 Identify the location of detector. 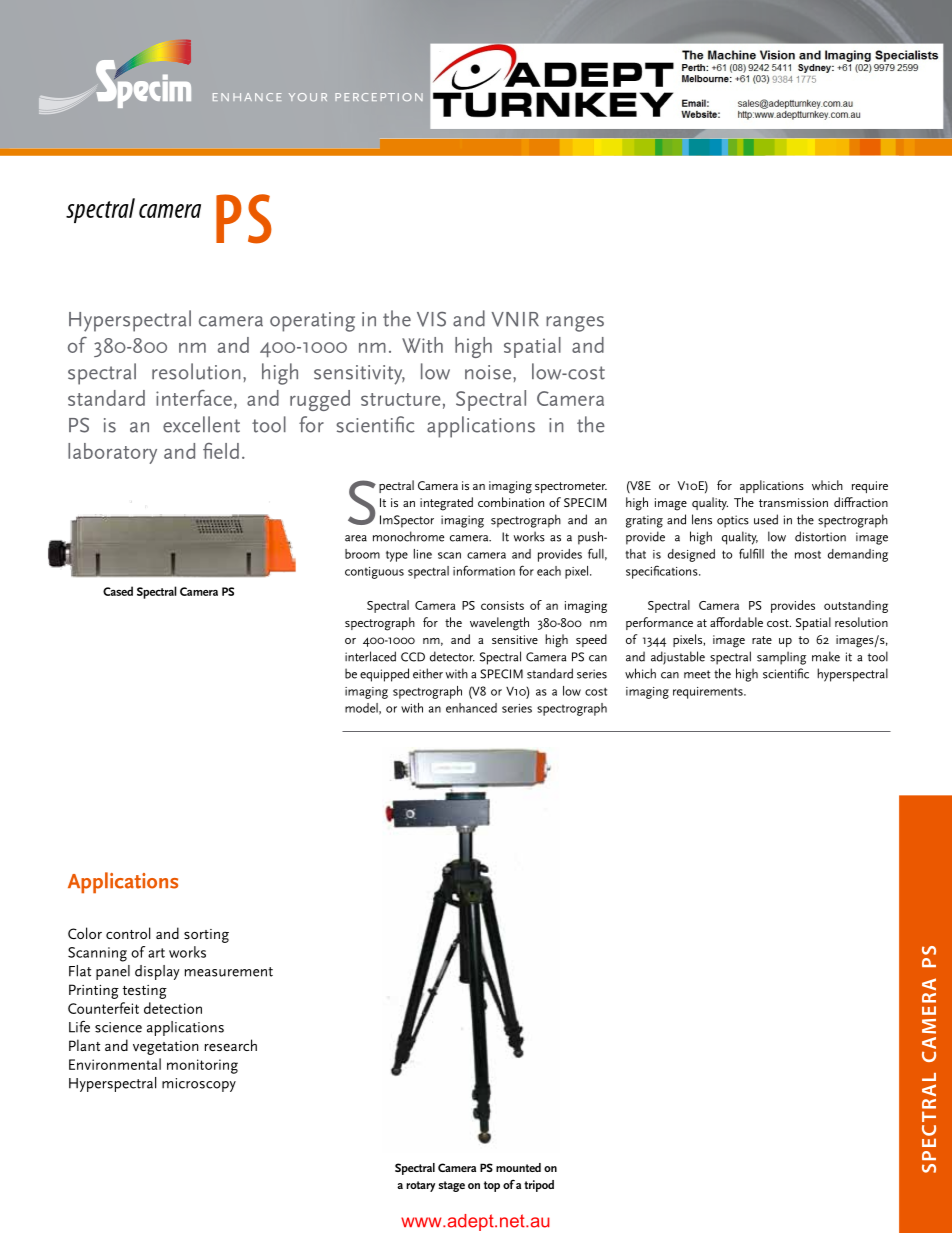
(452, 656).
